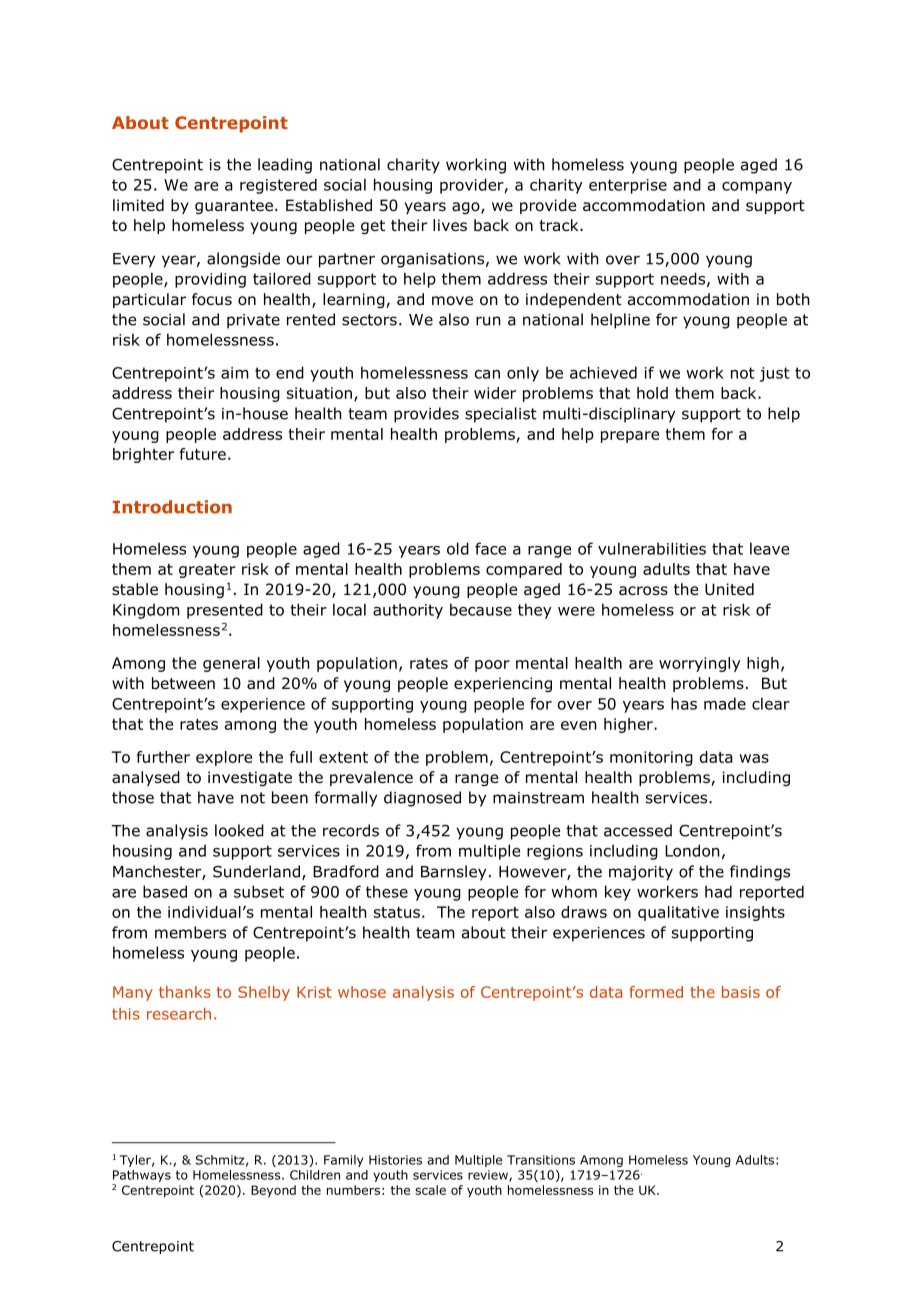  What do you see at coordinates (141, 1177) in the screenshot?
I see `Pathways` at bounding box center [141, 1177].
